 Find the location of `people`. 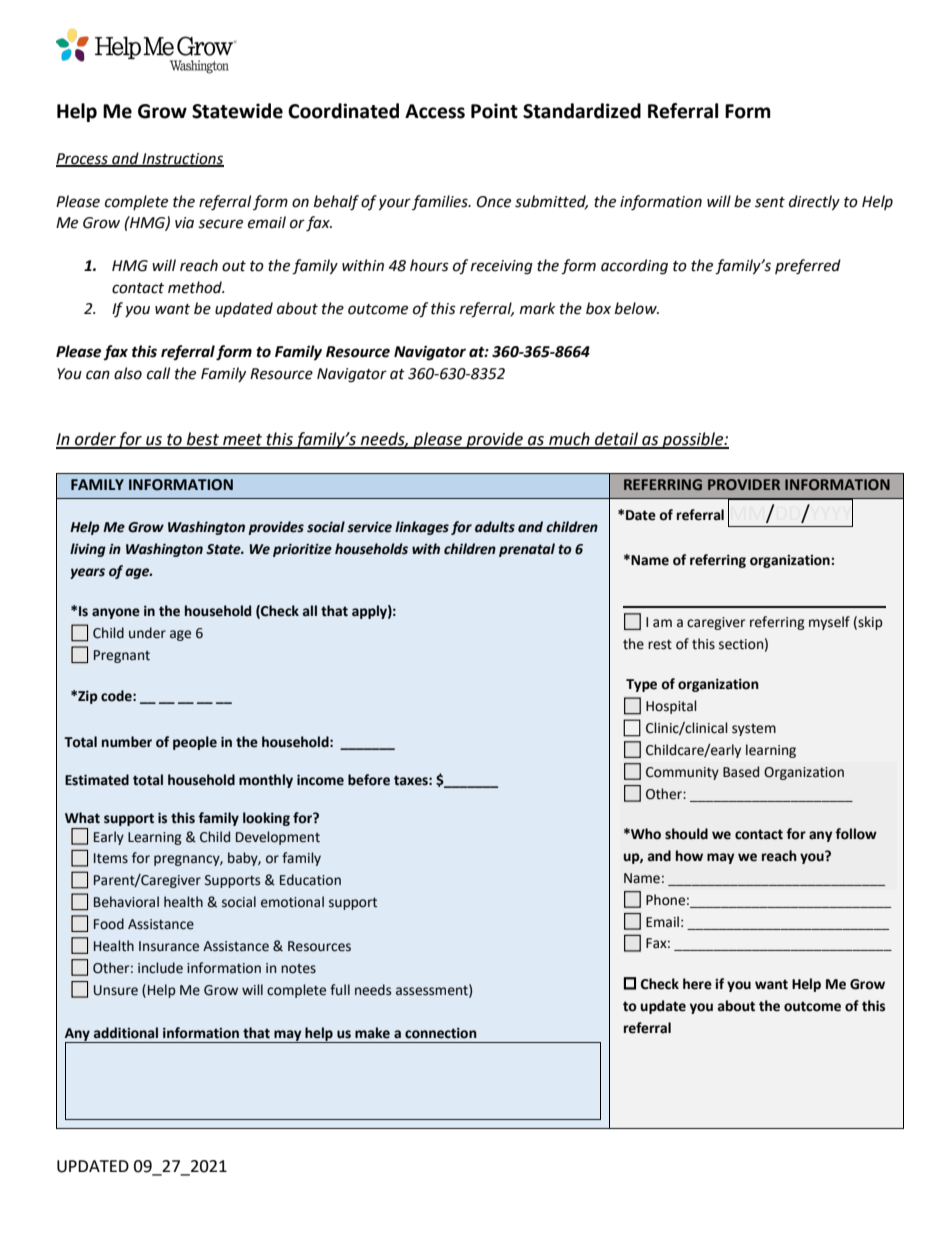

people is located at coordinates (195, 743).
